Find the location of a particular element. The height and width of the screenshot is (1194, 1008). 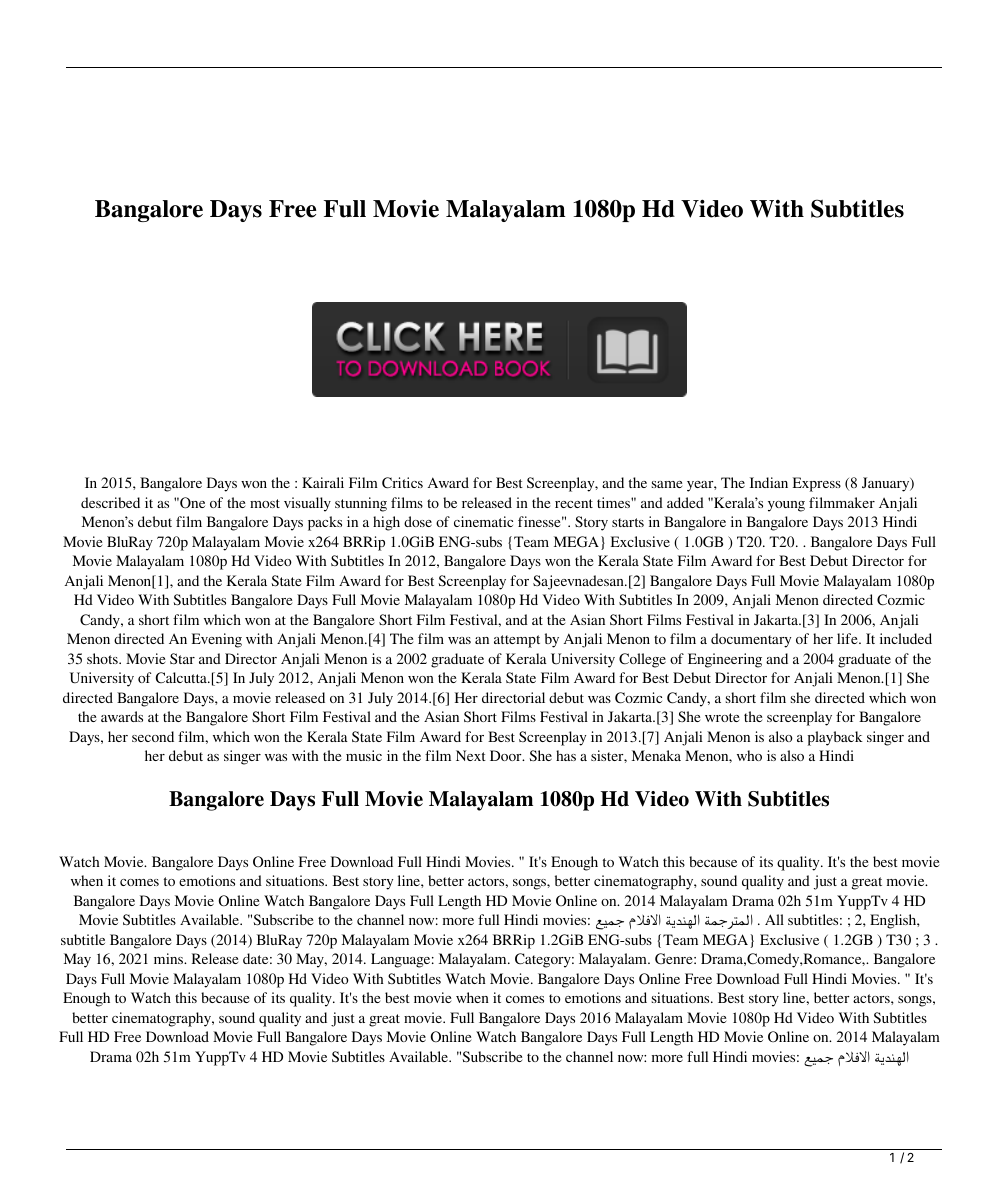

recent is located at coordinates (574, 503).
